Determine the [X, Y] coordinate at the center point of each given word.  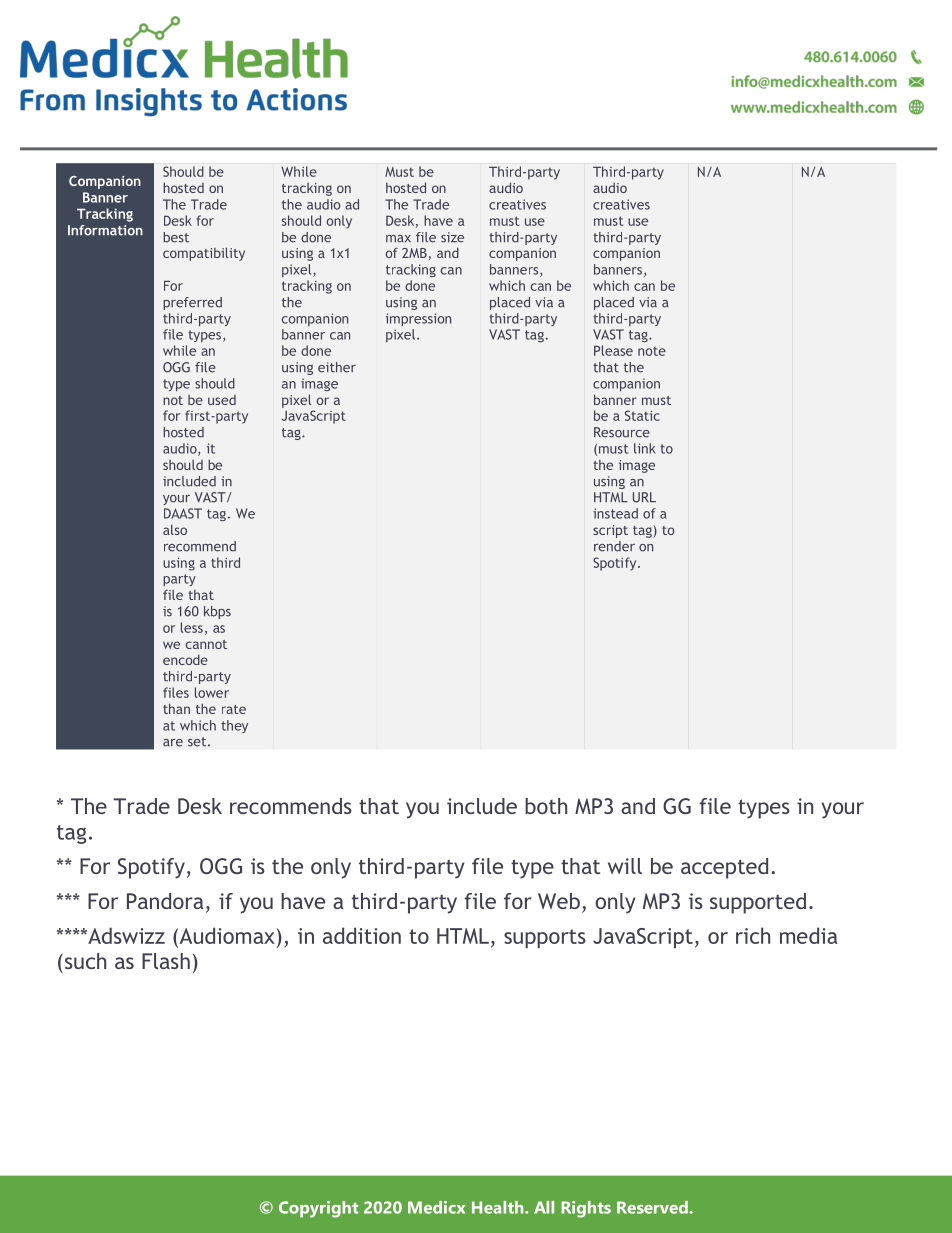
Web [559, 901]
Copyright [318, 1209]
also [175, 529]
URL [644, 497]
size [452, 237]
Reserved [653, 1207]
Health [499, 1207]
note [652, 351]
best [176, 237]
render [614, 546]
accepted [724, 868]
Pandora [165, 901]
